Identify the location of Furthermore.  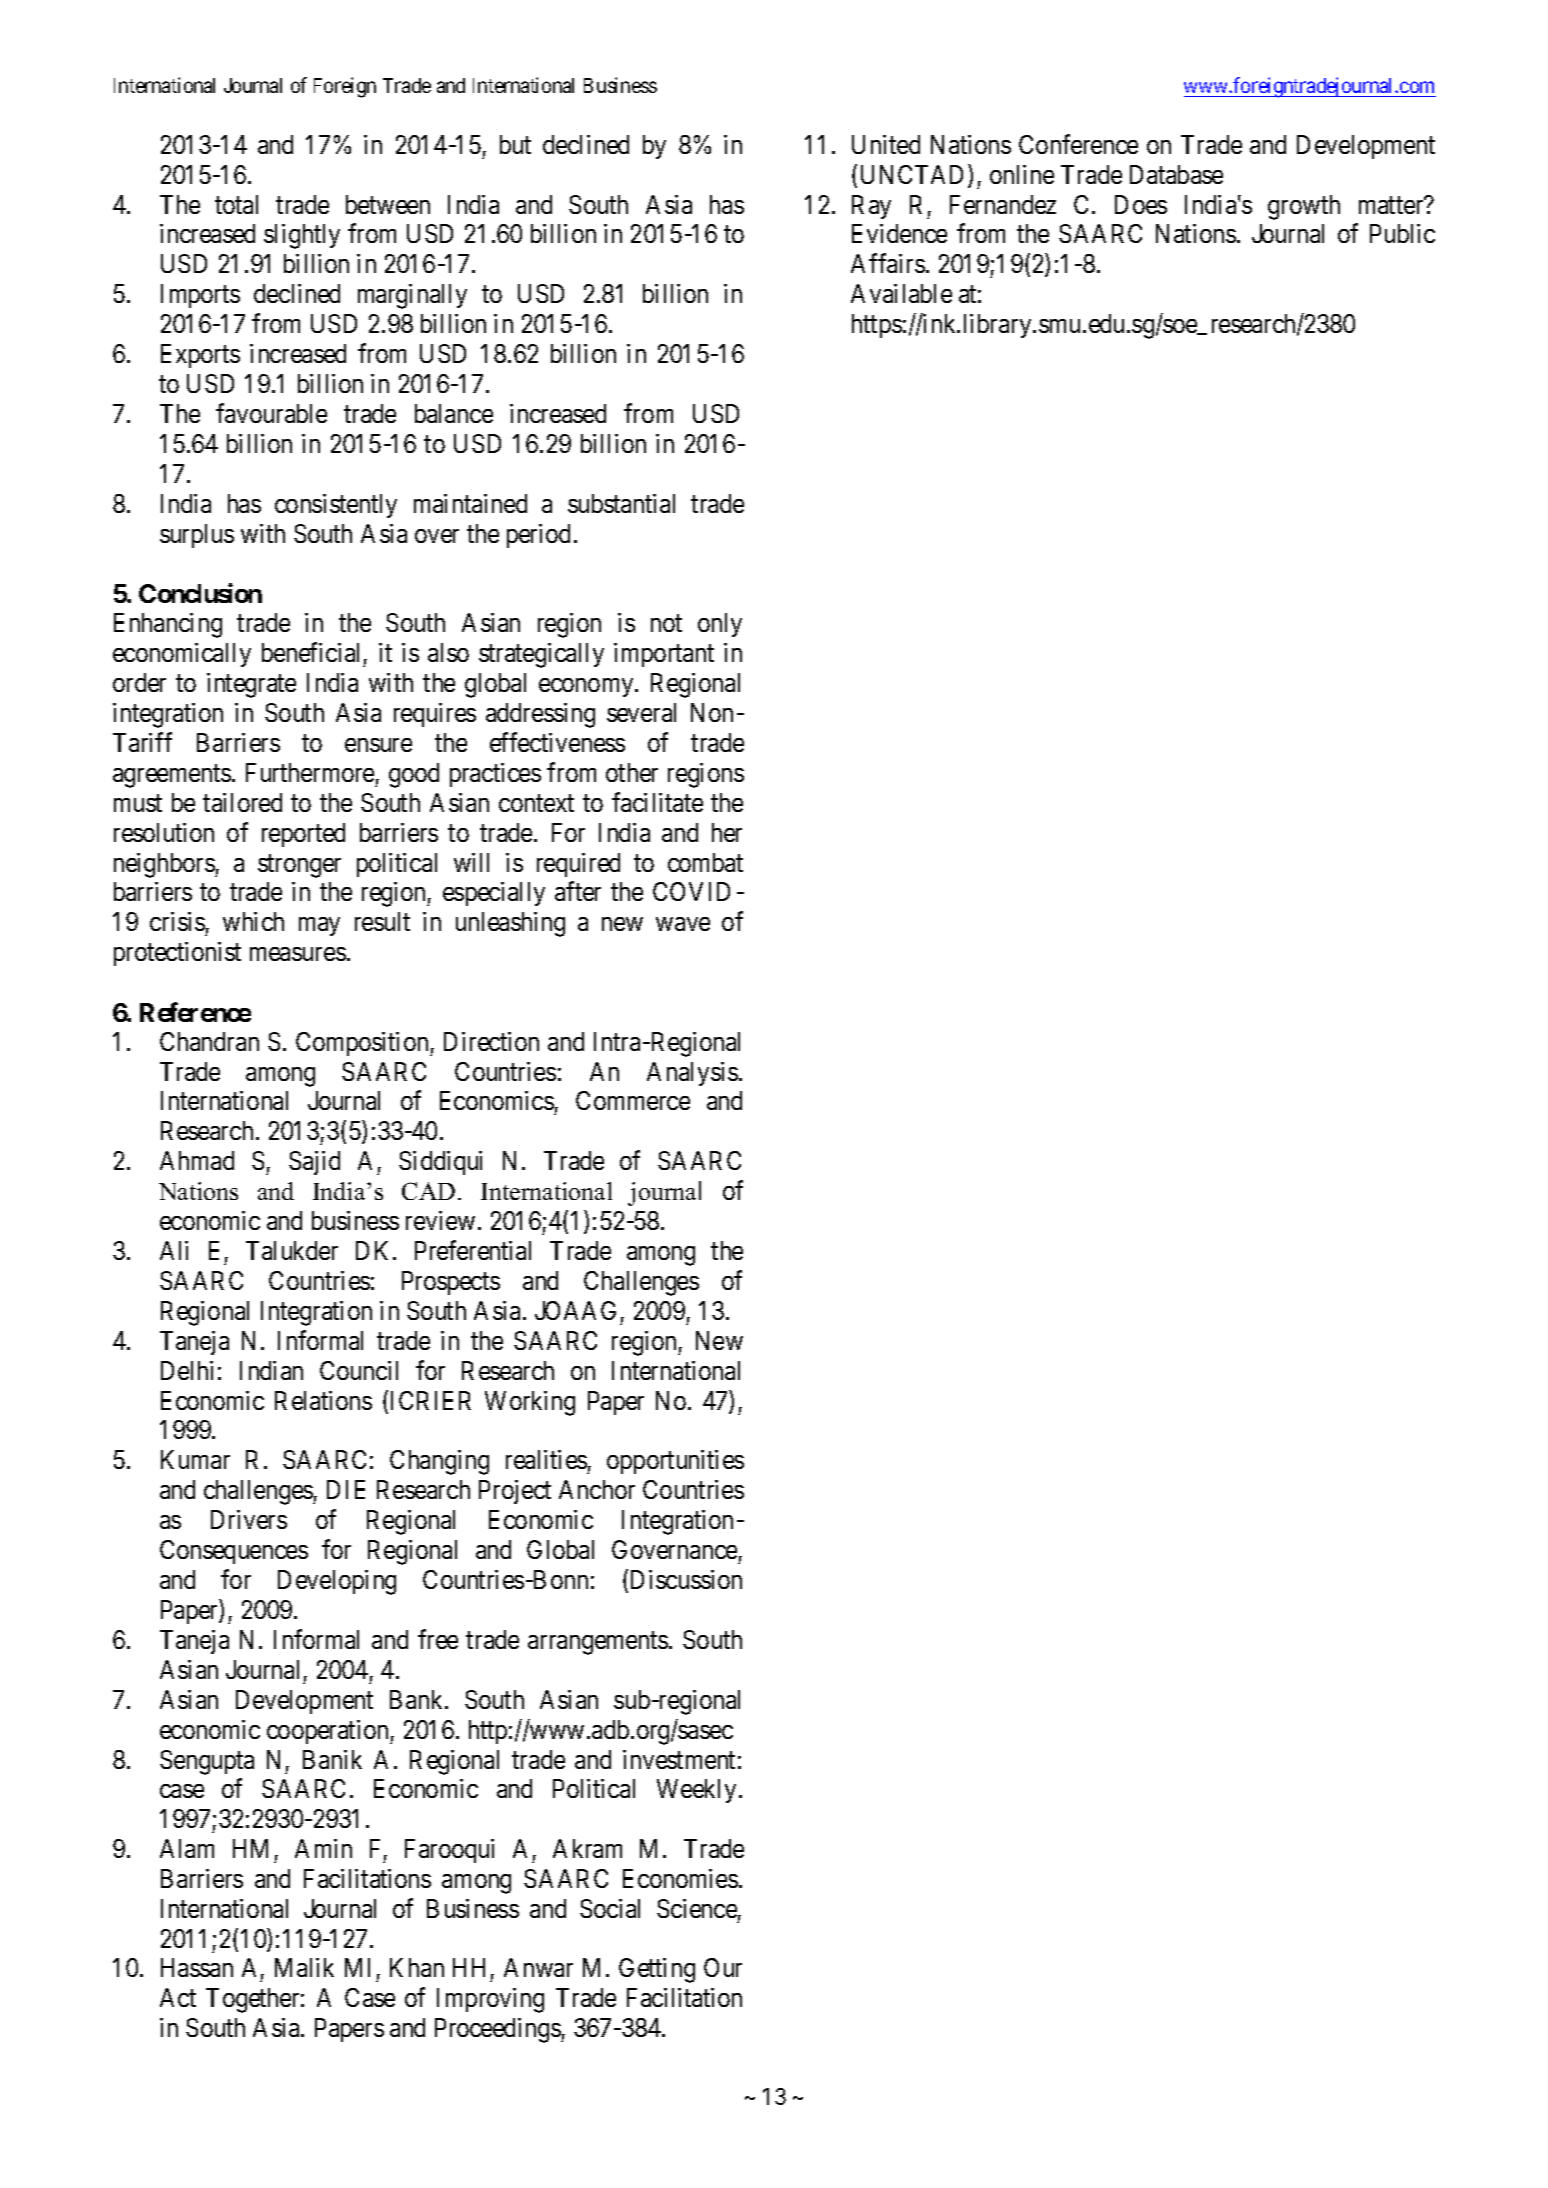
(310, 772).
